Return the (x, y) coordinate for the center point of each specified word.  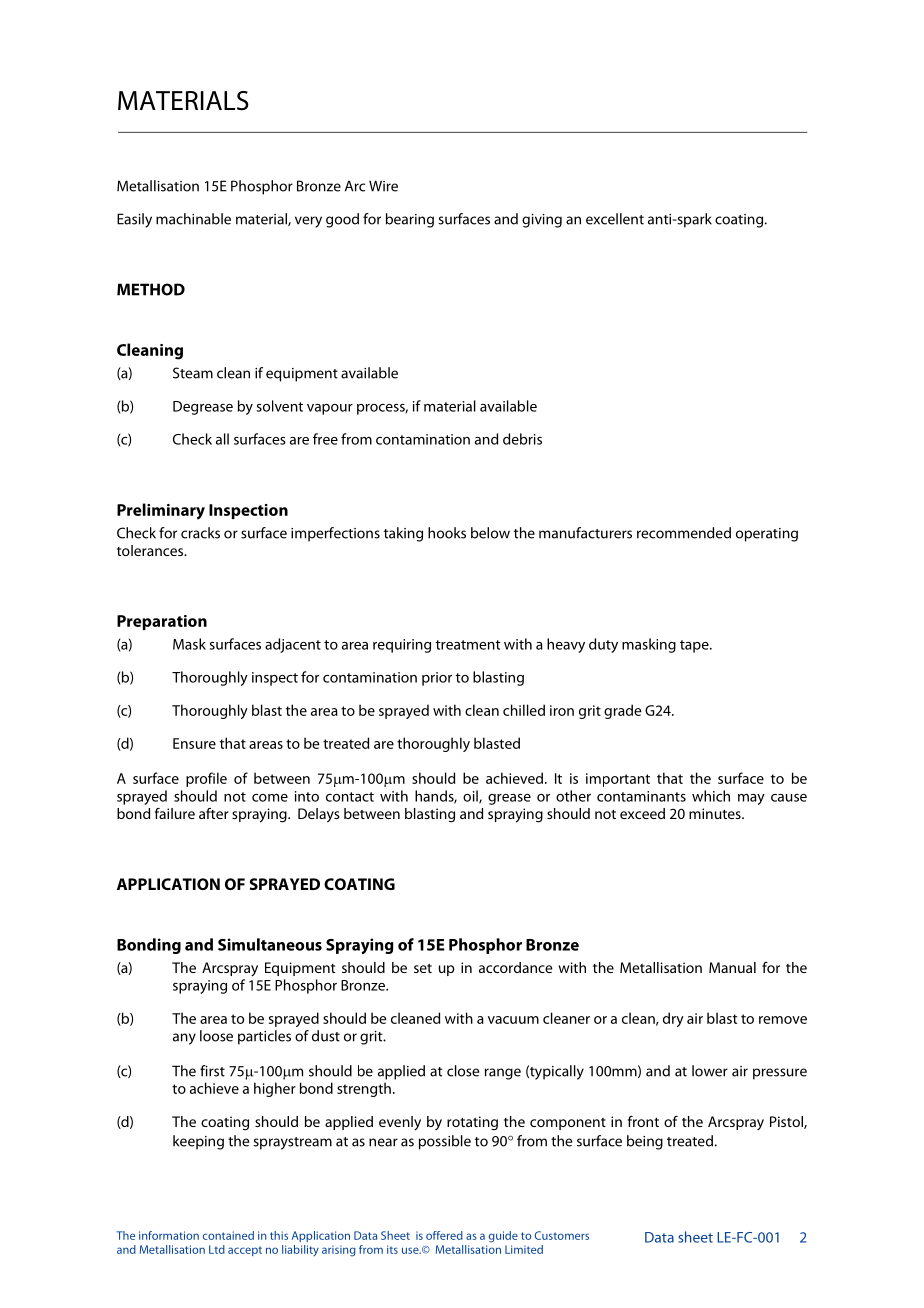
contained (228, 1235)
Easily (134, 220)
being (645, 1142)
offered (444, 1235)
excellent (615, 219)
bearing (410, 220)
